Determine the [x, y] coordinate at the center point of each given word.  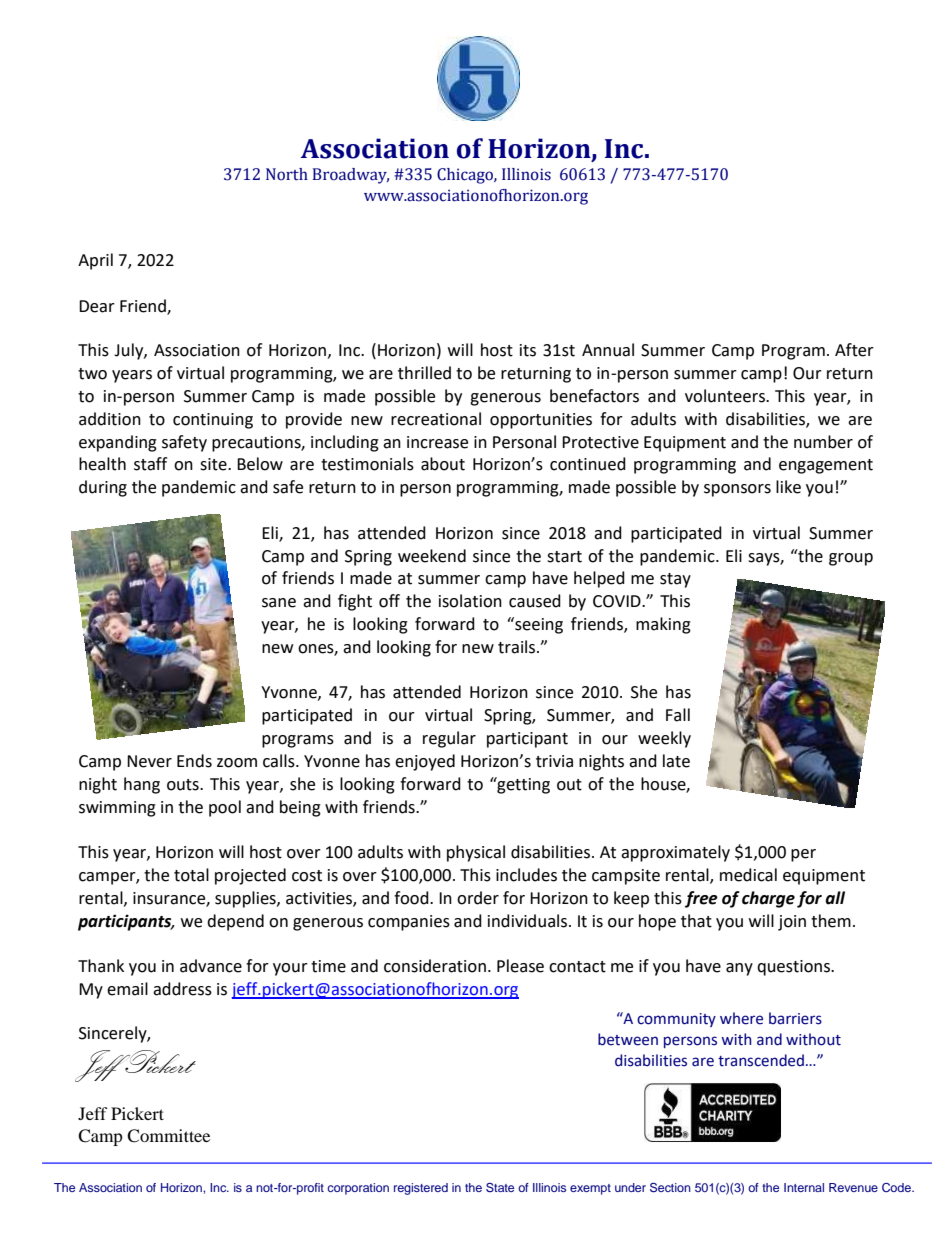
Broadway [351, 176]
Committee [168, 1136]
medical [748, 875]
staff [150, 464]
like [788, 487]
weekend [432, 556]
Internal [804, 1187]
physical [476, 853]
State [500, 1187]
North [287, 174]
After [854, 350]
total [191, 875]
